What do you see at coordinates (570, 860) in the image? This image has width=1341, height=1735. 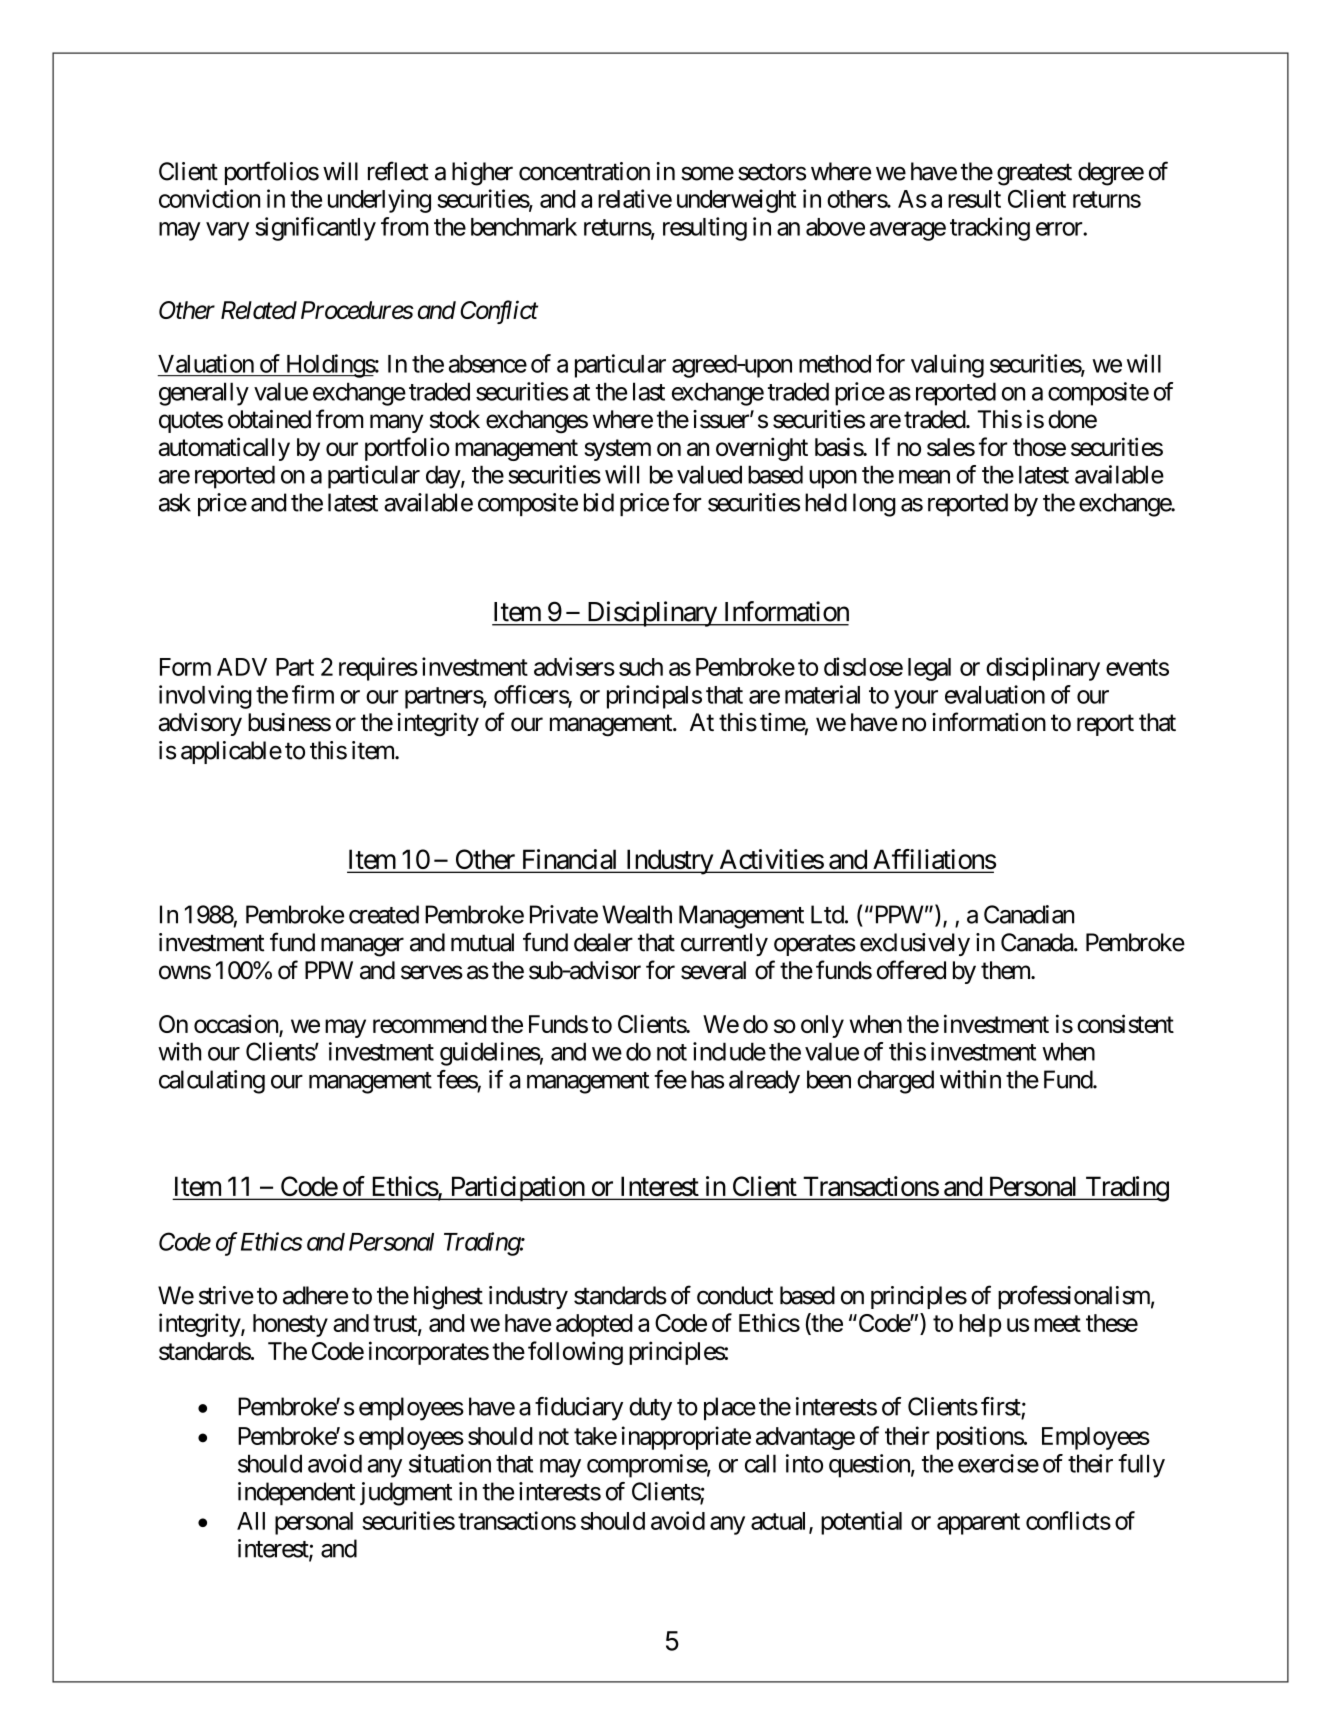 I see `Financial` at bounding box center [570, 860].
